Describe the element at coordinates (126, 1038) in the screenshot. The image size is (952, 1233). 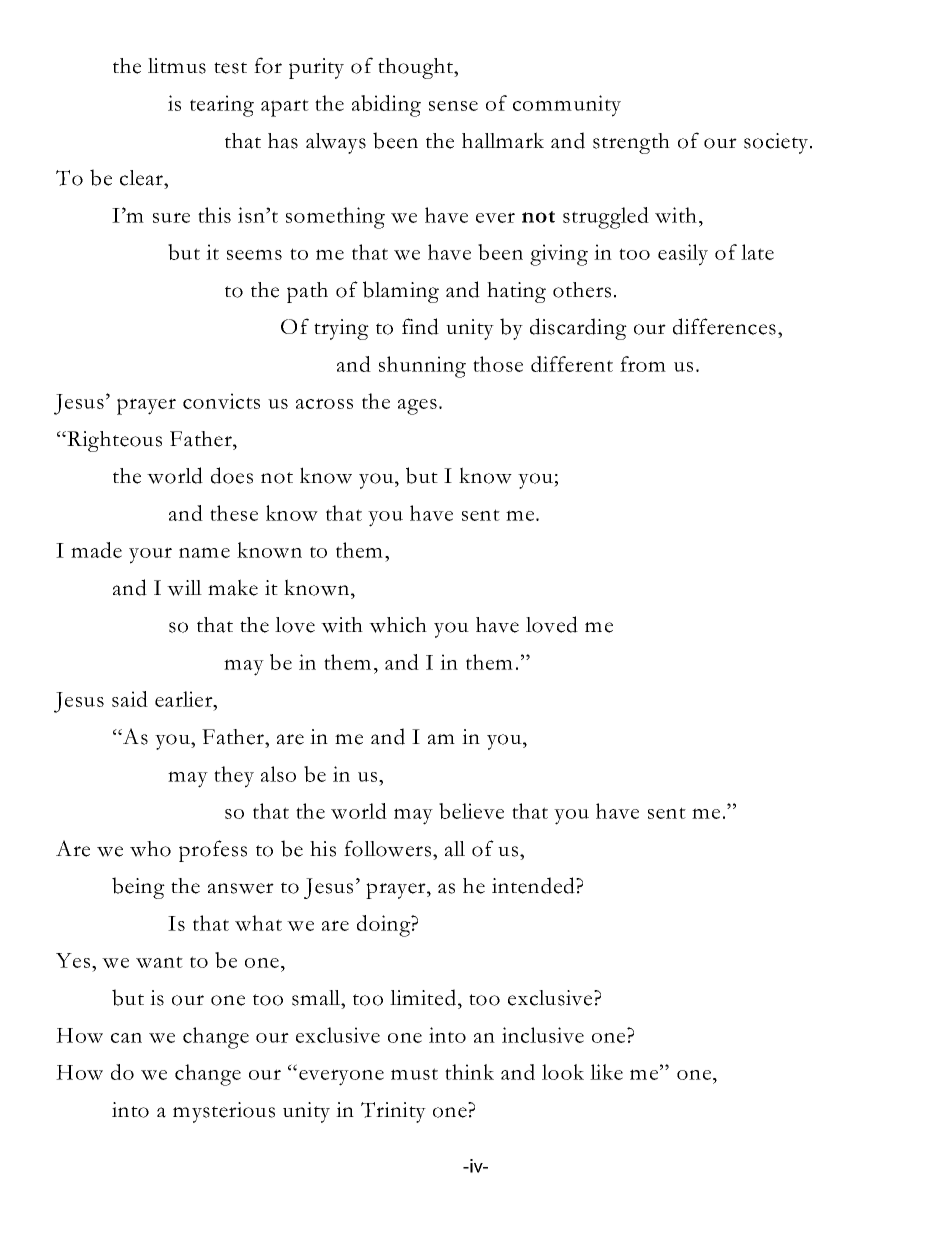
I see `can` at that location.
